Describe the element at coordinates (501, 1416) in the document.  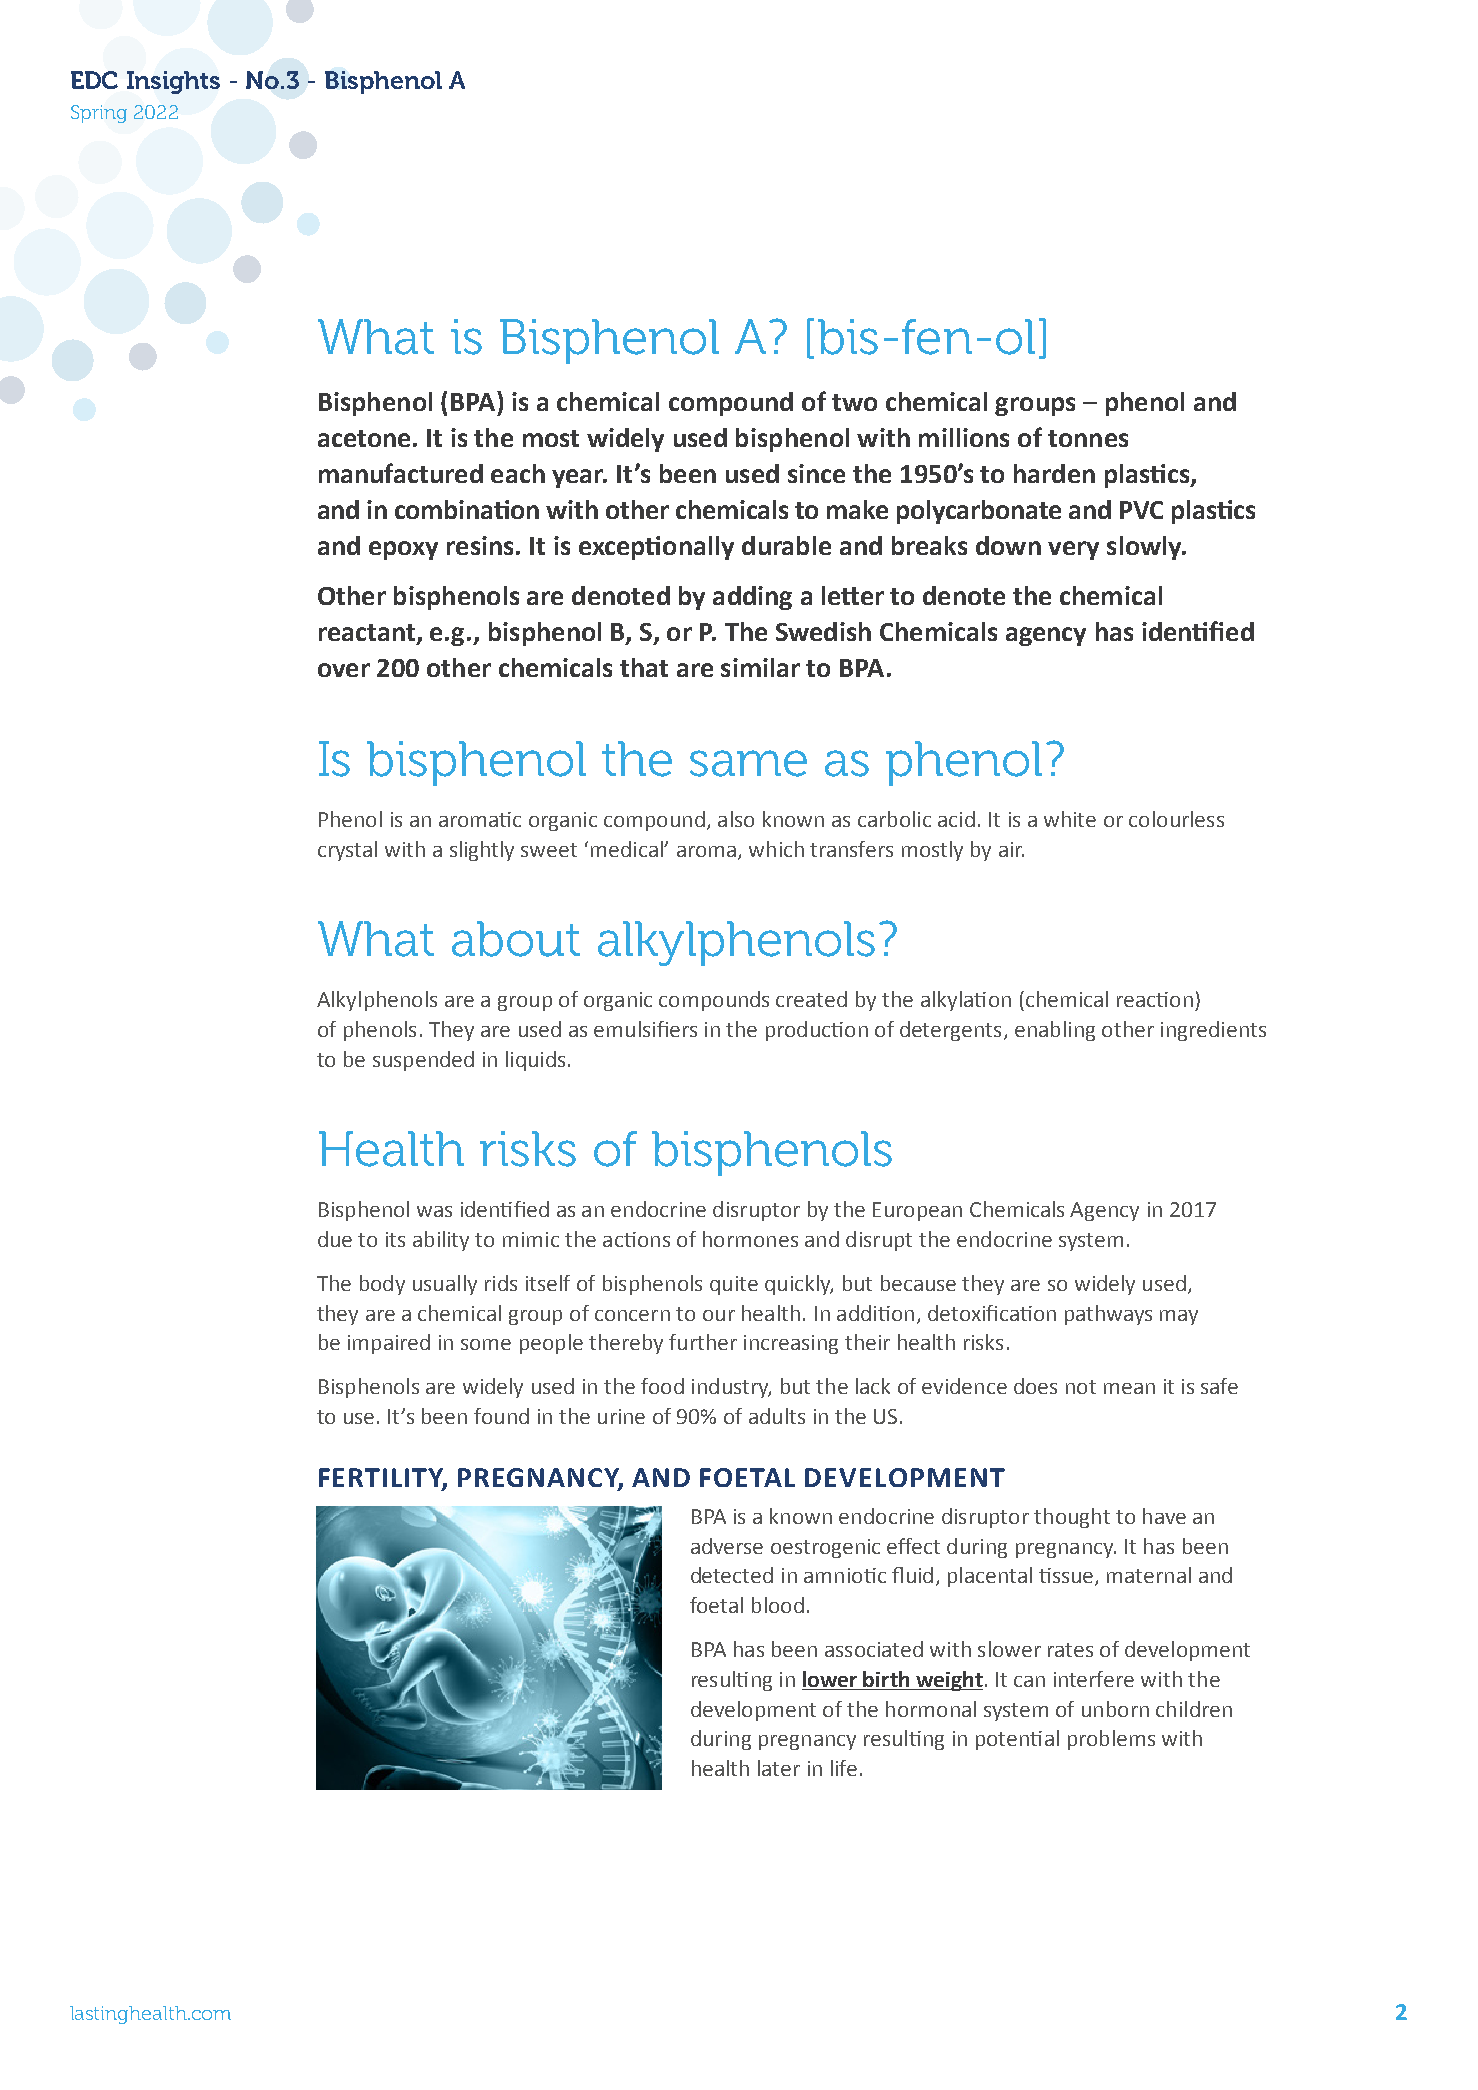
I see `found` at that location.
